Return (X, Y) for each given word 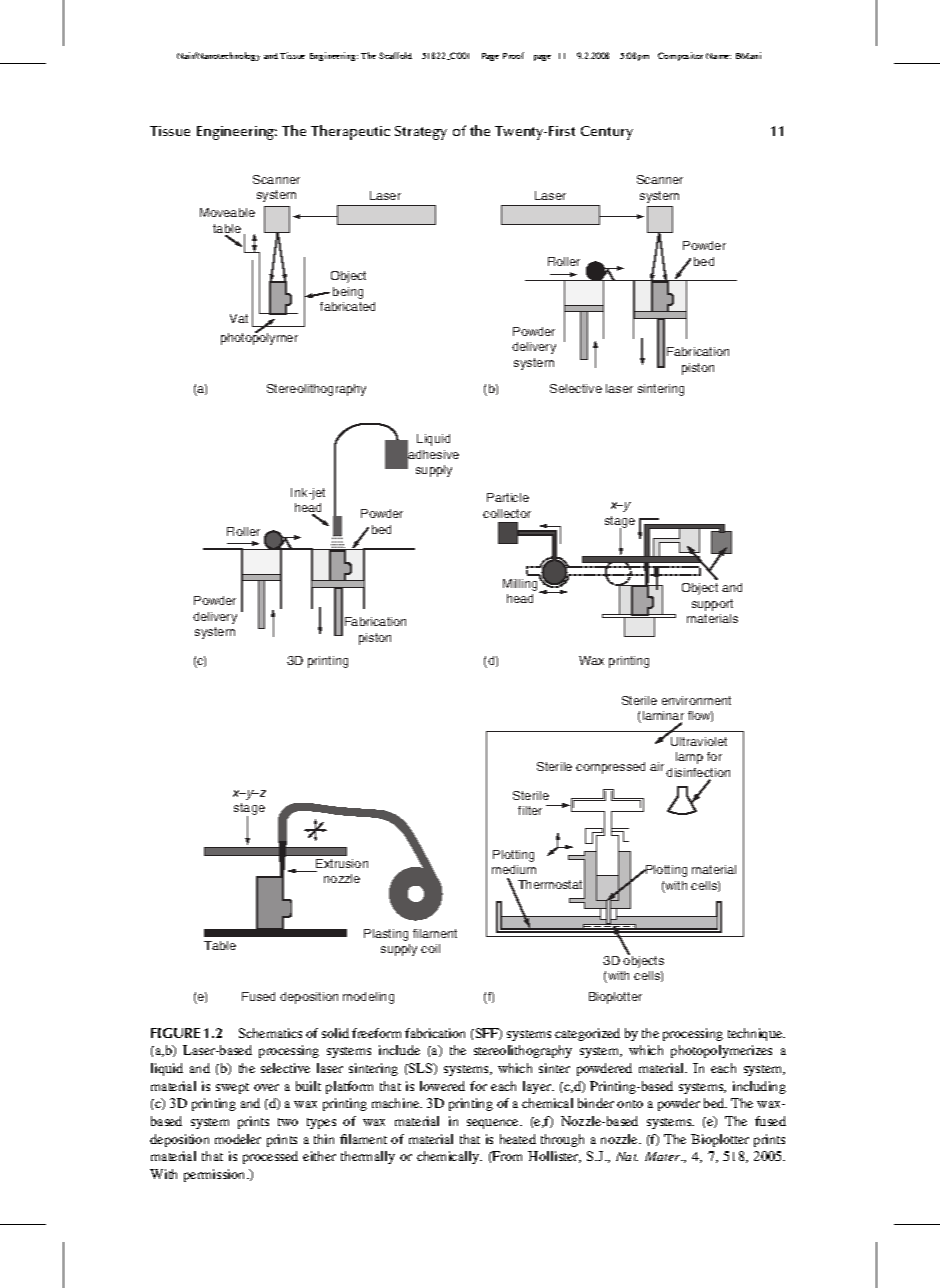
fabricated (347, 306)
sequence (494, 1124)
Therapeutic (350, 132)
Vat (239, 318)
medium (514, 869)
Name (718, 56)
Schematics (270, 1033)
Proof (513, 55)
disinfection (698, 774)
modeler (238, 1139)
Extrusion (342, 863)
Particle (508, 497)
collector (507, 513)
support (712, 605)
